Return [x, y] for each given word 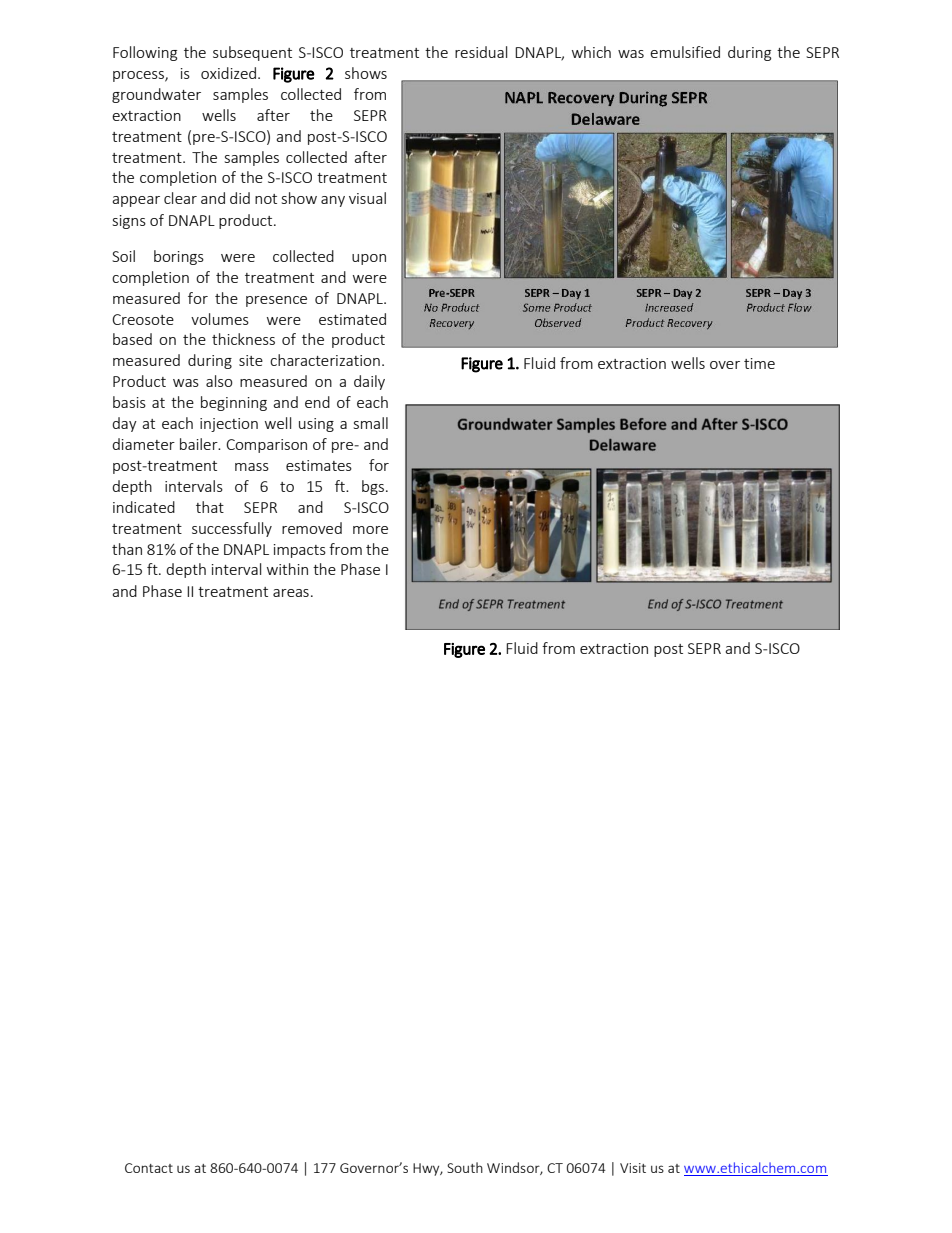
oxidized [230, 73]
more [370, 530]
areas [291, 593]
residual [481, 52]
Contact [149, 1168]
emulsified [685, 52]
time [759, 363]
